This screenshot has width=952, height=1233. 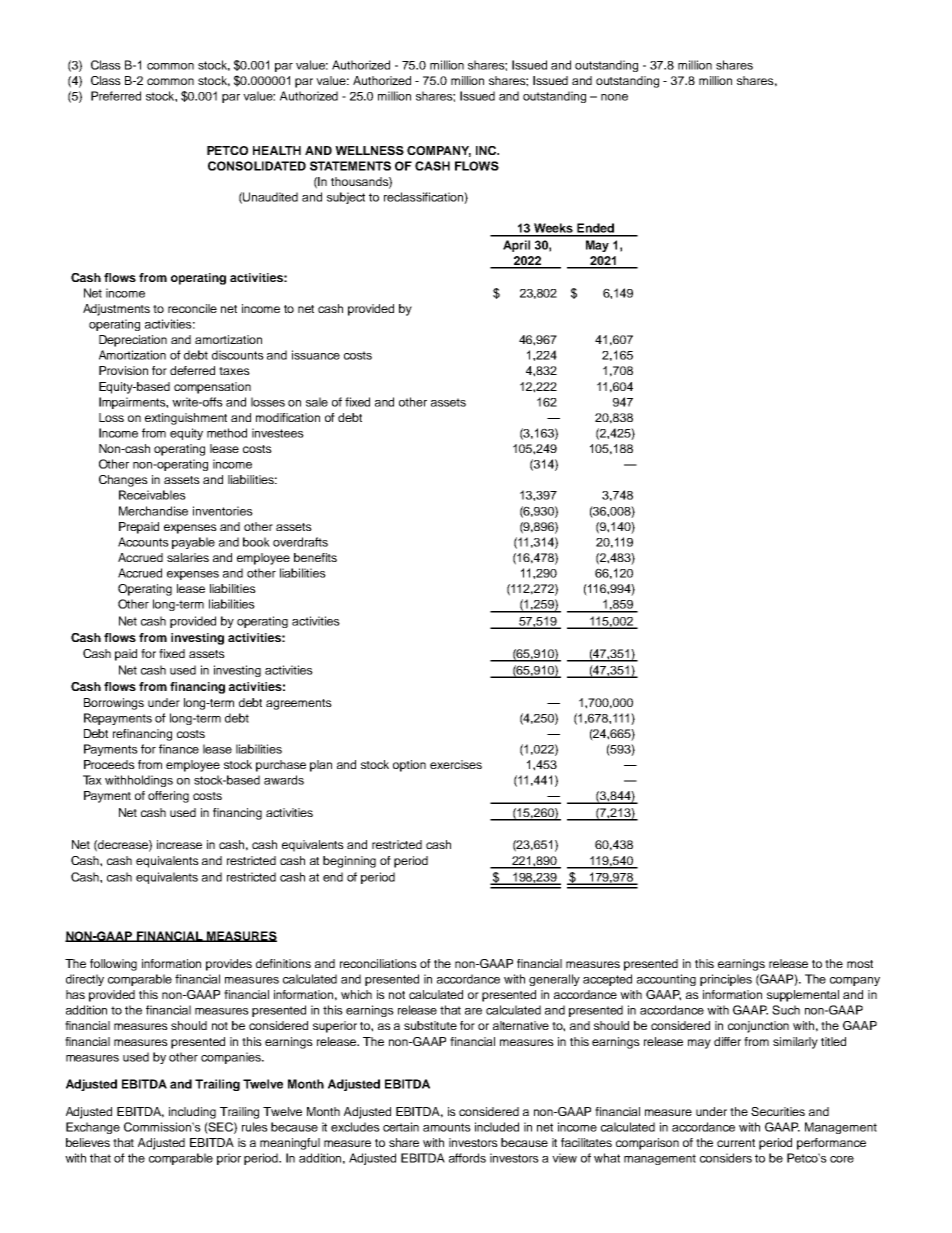 I want to click on benefits, so click(x=315, y=557).
